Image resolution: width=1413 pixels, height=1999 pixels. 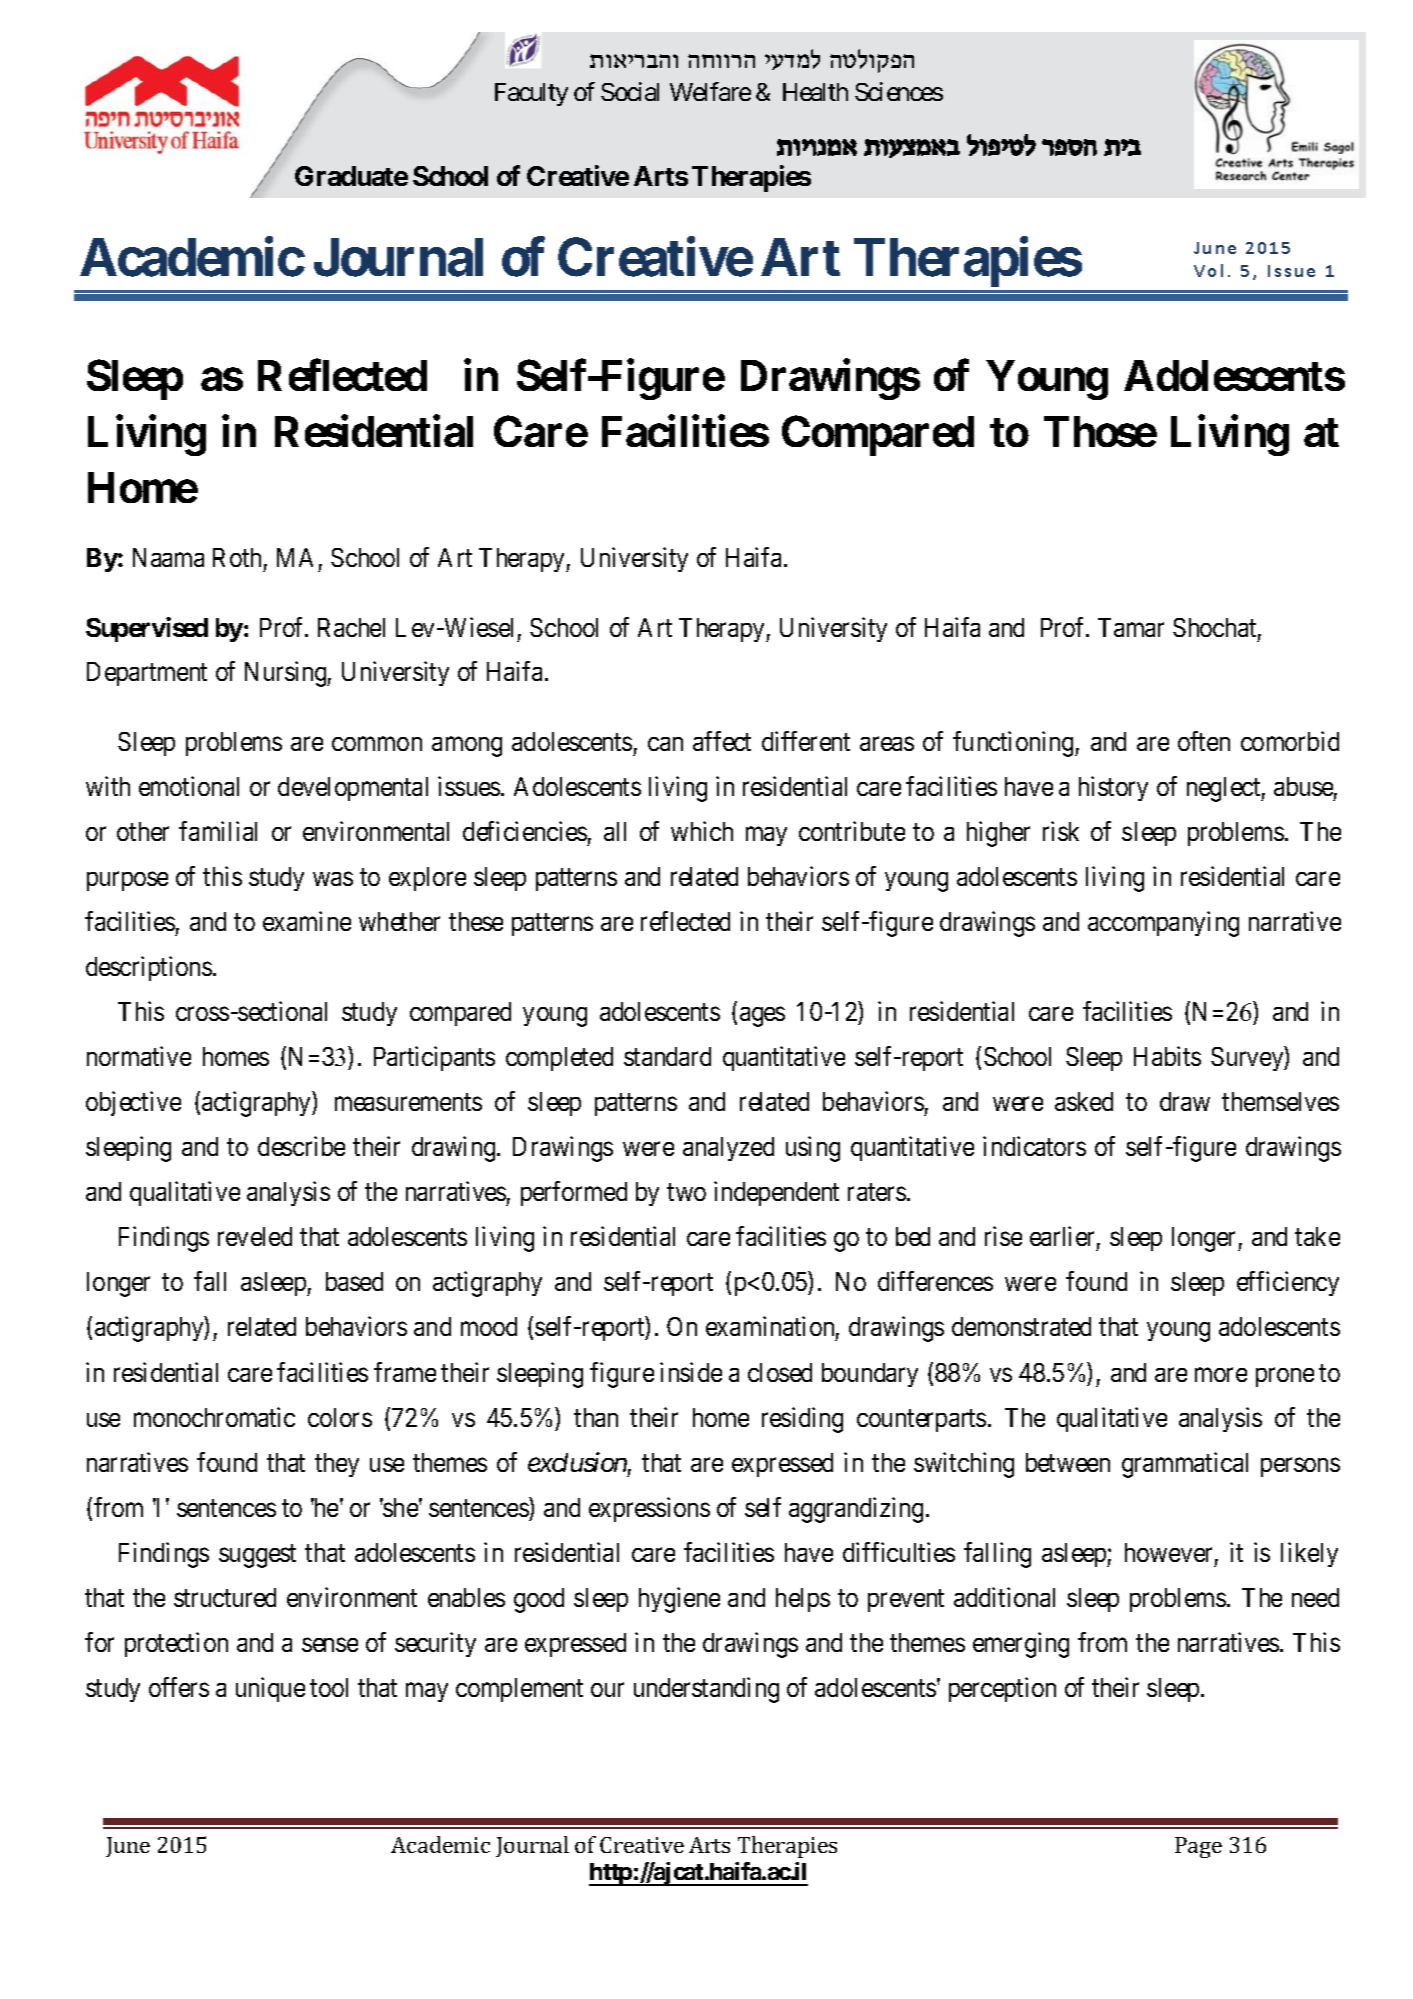 I want to click on Faculty, so click(x=531, y=94).
